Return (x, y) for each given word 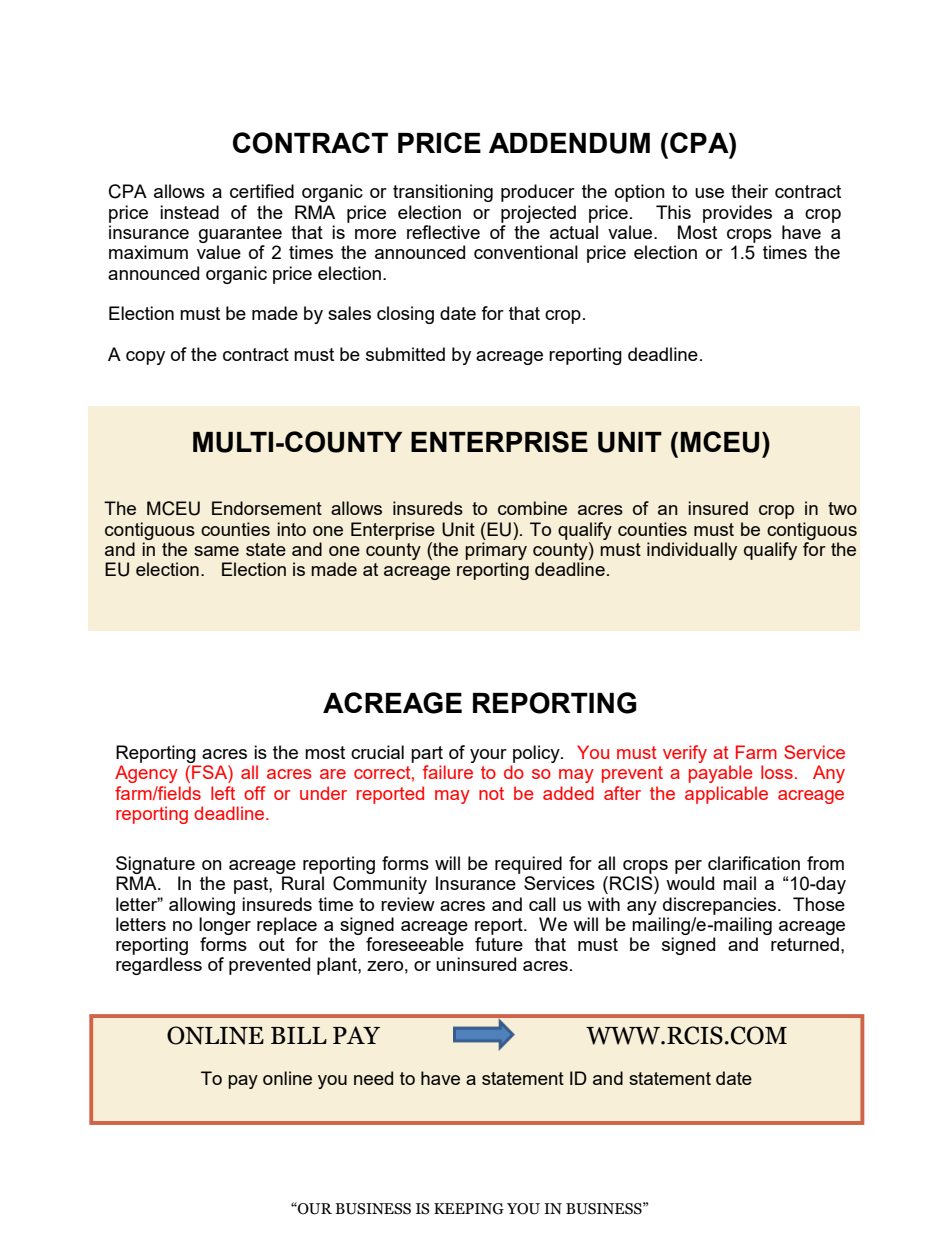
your (488, 756)
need (373, 1078)
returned (805, 944)
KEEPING (469, 1209)
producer (538, 193)
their (749, 191)
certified (262, 191)
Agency (146, 774)
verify (685, 754)
